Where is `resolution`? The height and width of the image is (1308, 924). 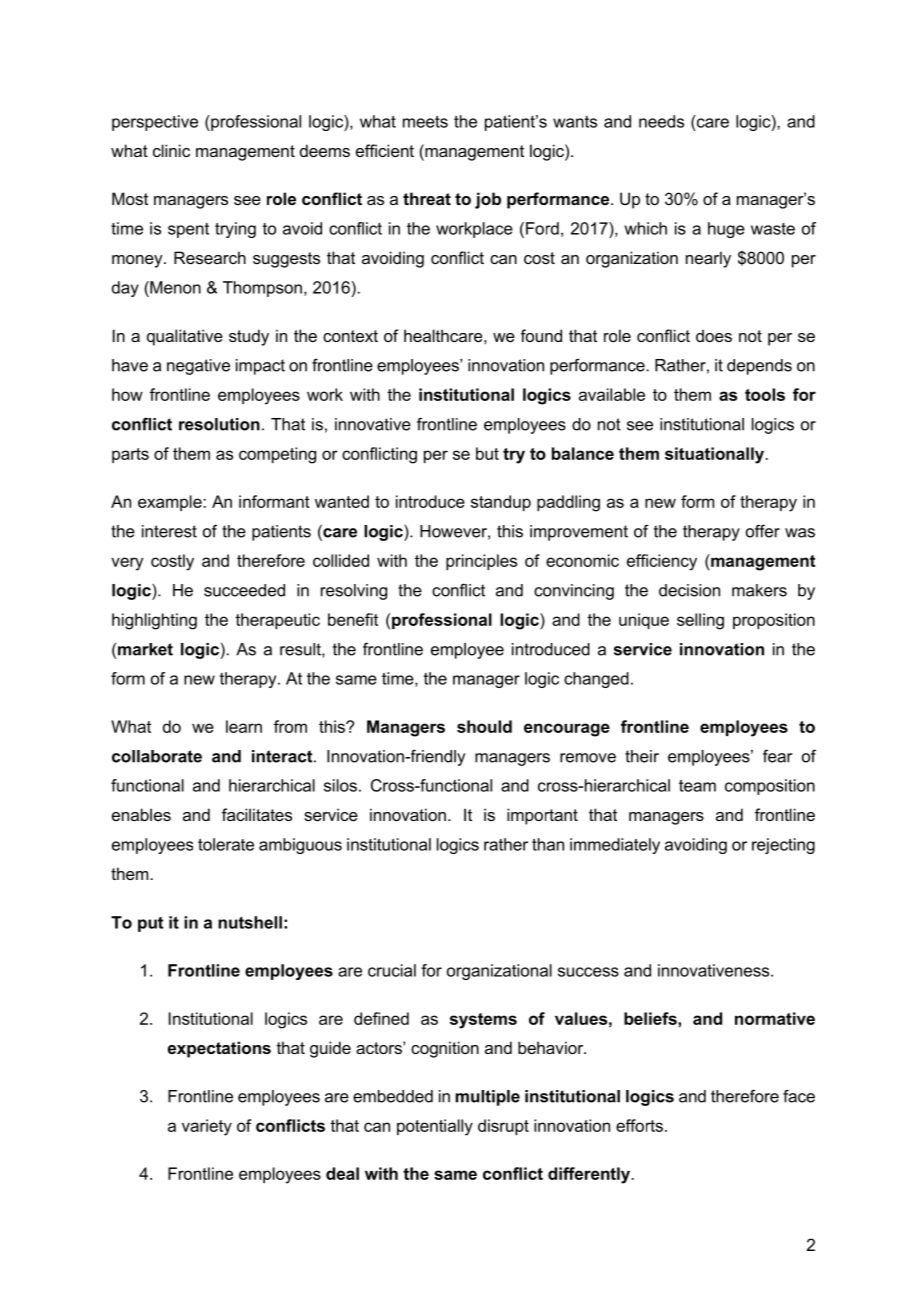 resolution is located at coordinates (219, 424).
